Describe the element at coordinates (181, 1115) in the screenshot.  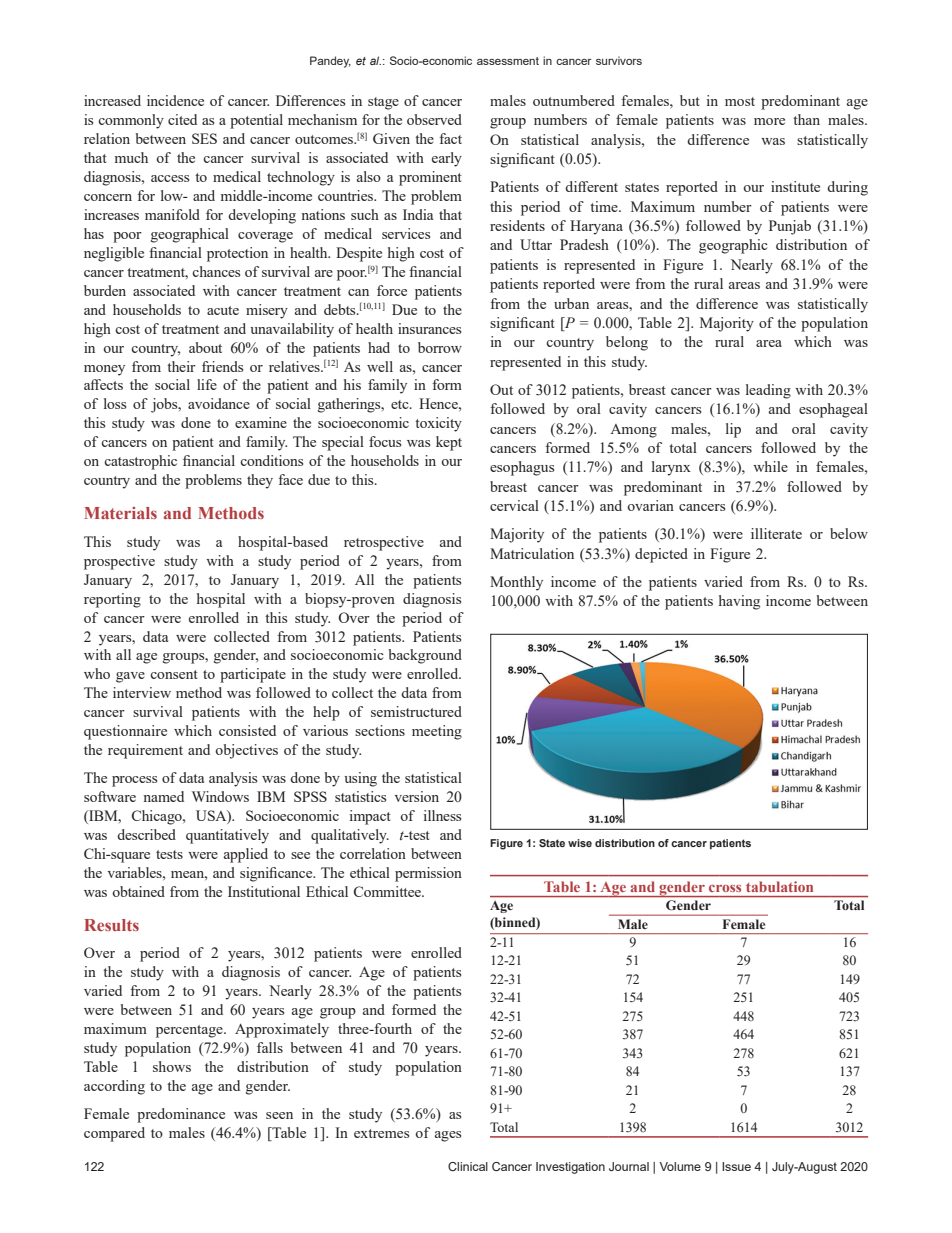
I see `predominance` at that location.
